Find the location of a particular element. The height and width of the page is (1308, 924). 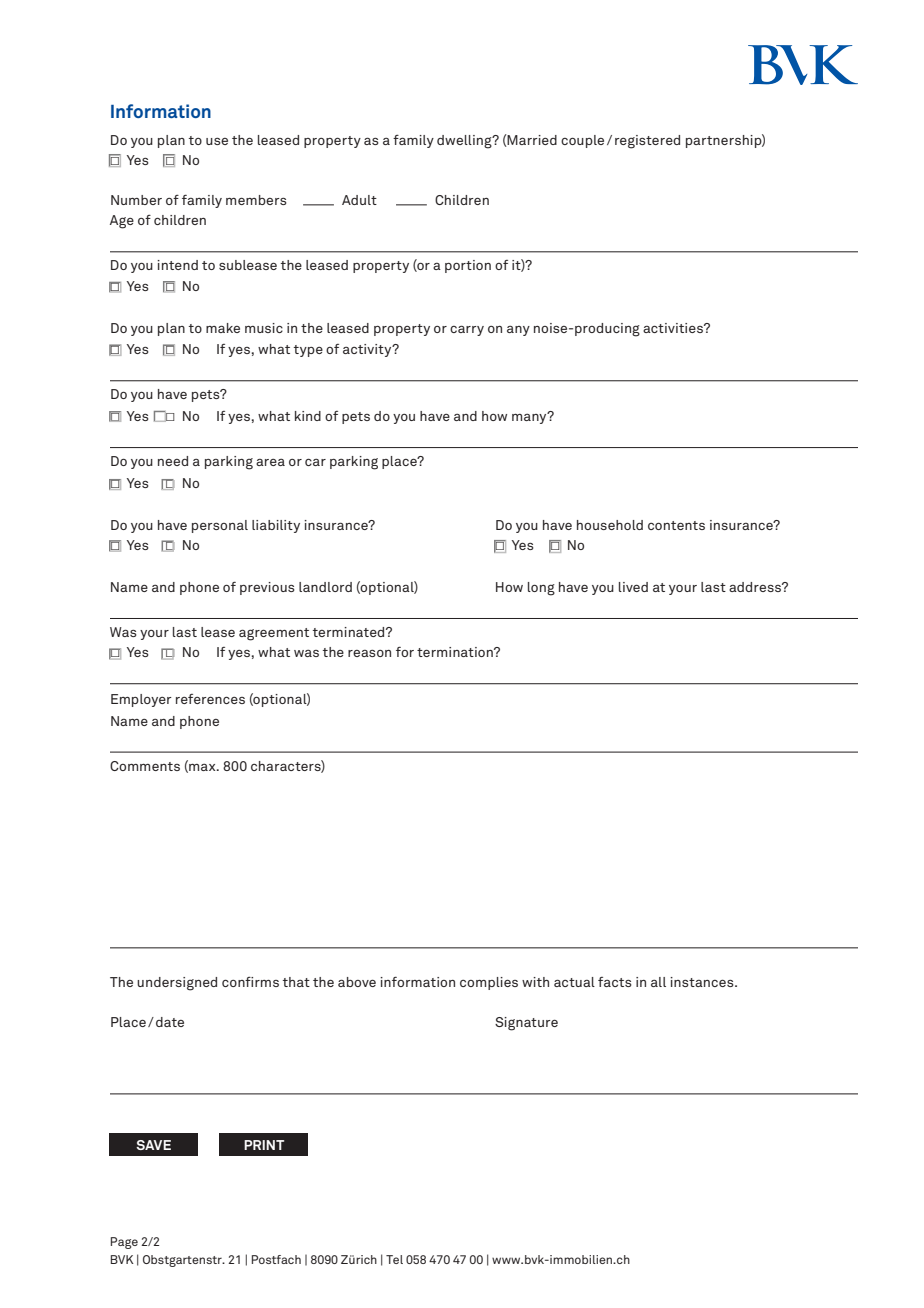

activities is located at coordinates (674, 328).
